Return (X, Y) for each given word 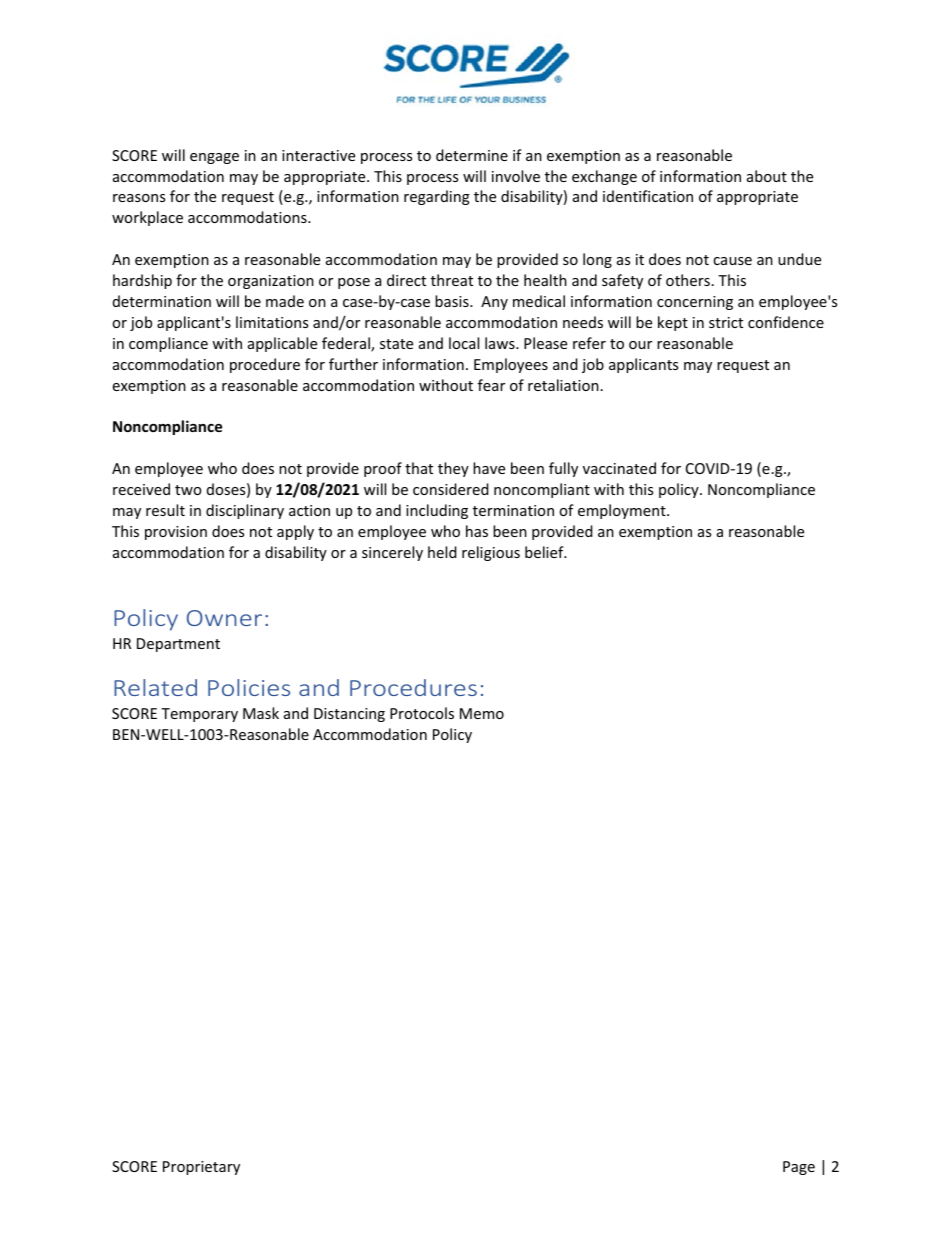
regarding (437, 197)
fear (491, 385)
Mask (261, 713)
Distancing (349, 715)
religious (491, 553)
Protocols (422, 713)
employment (623, 511)
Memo (482, 713)
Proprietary (201, 1168)
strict (726, 322)
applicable (282, 344)
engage (214, 158)
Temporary (199, 715)
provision (176, 533)
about (767, 176)
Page (799, 1168)
